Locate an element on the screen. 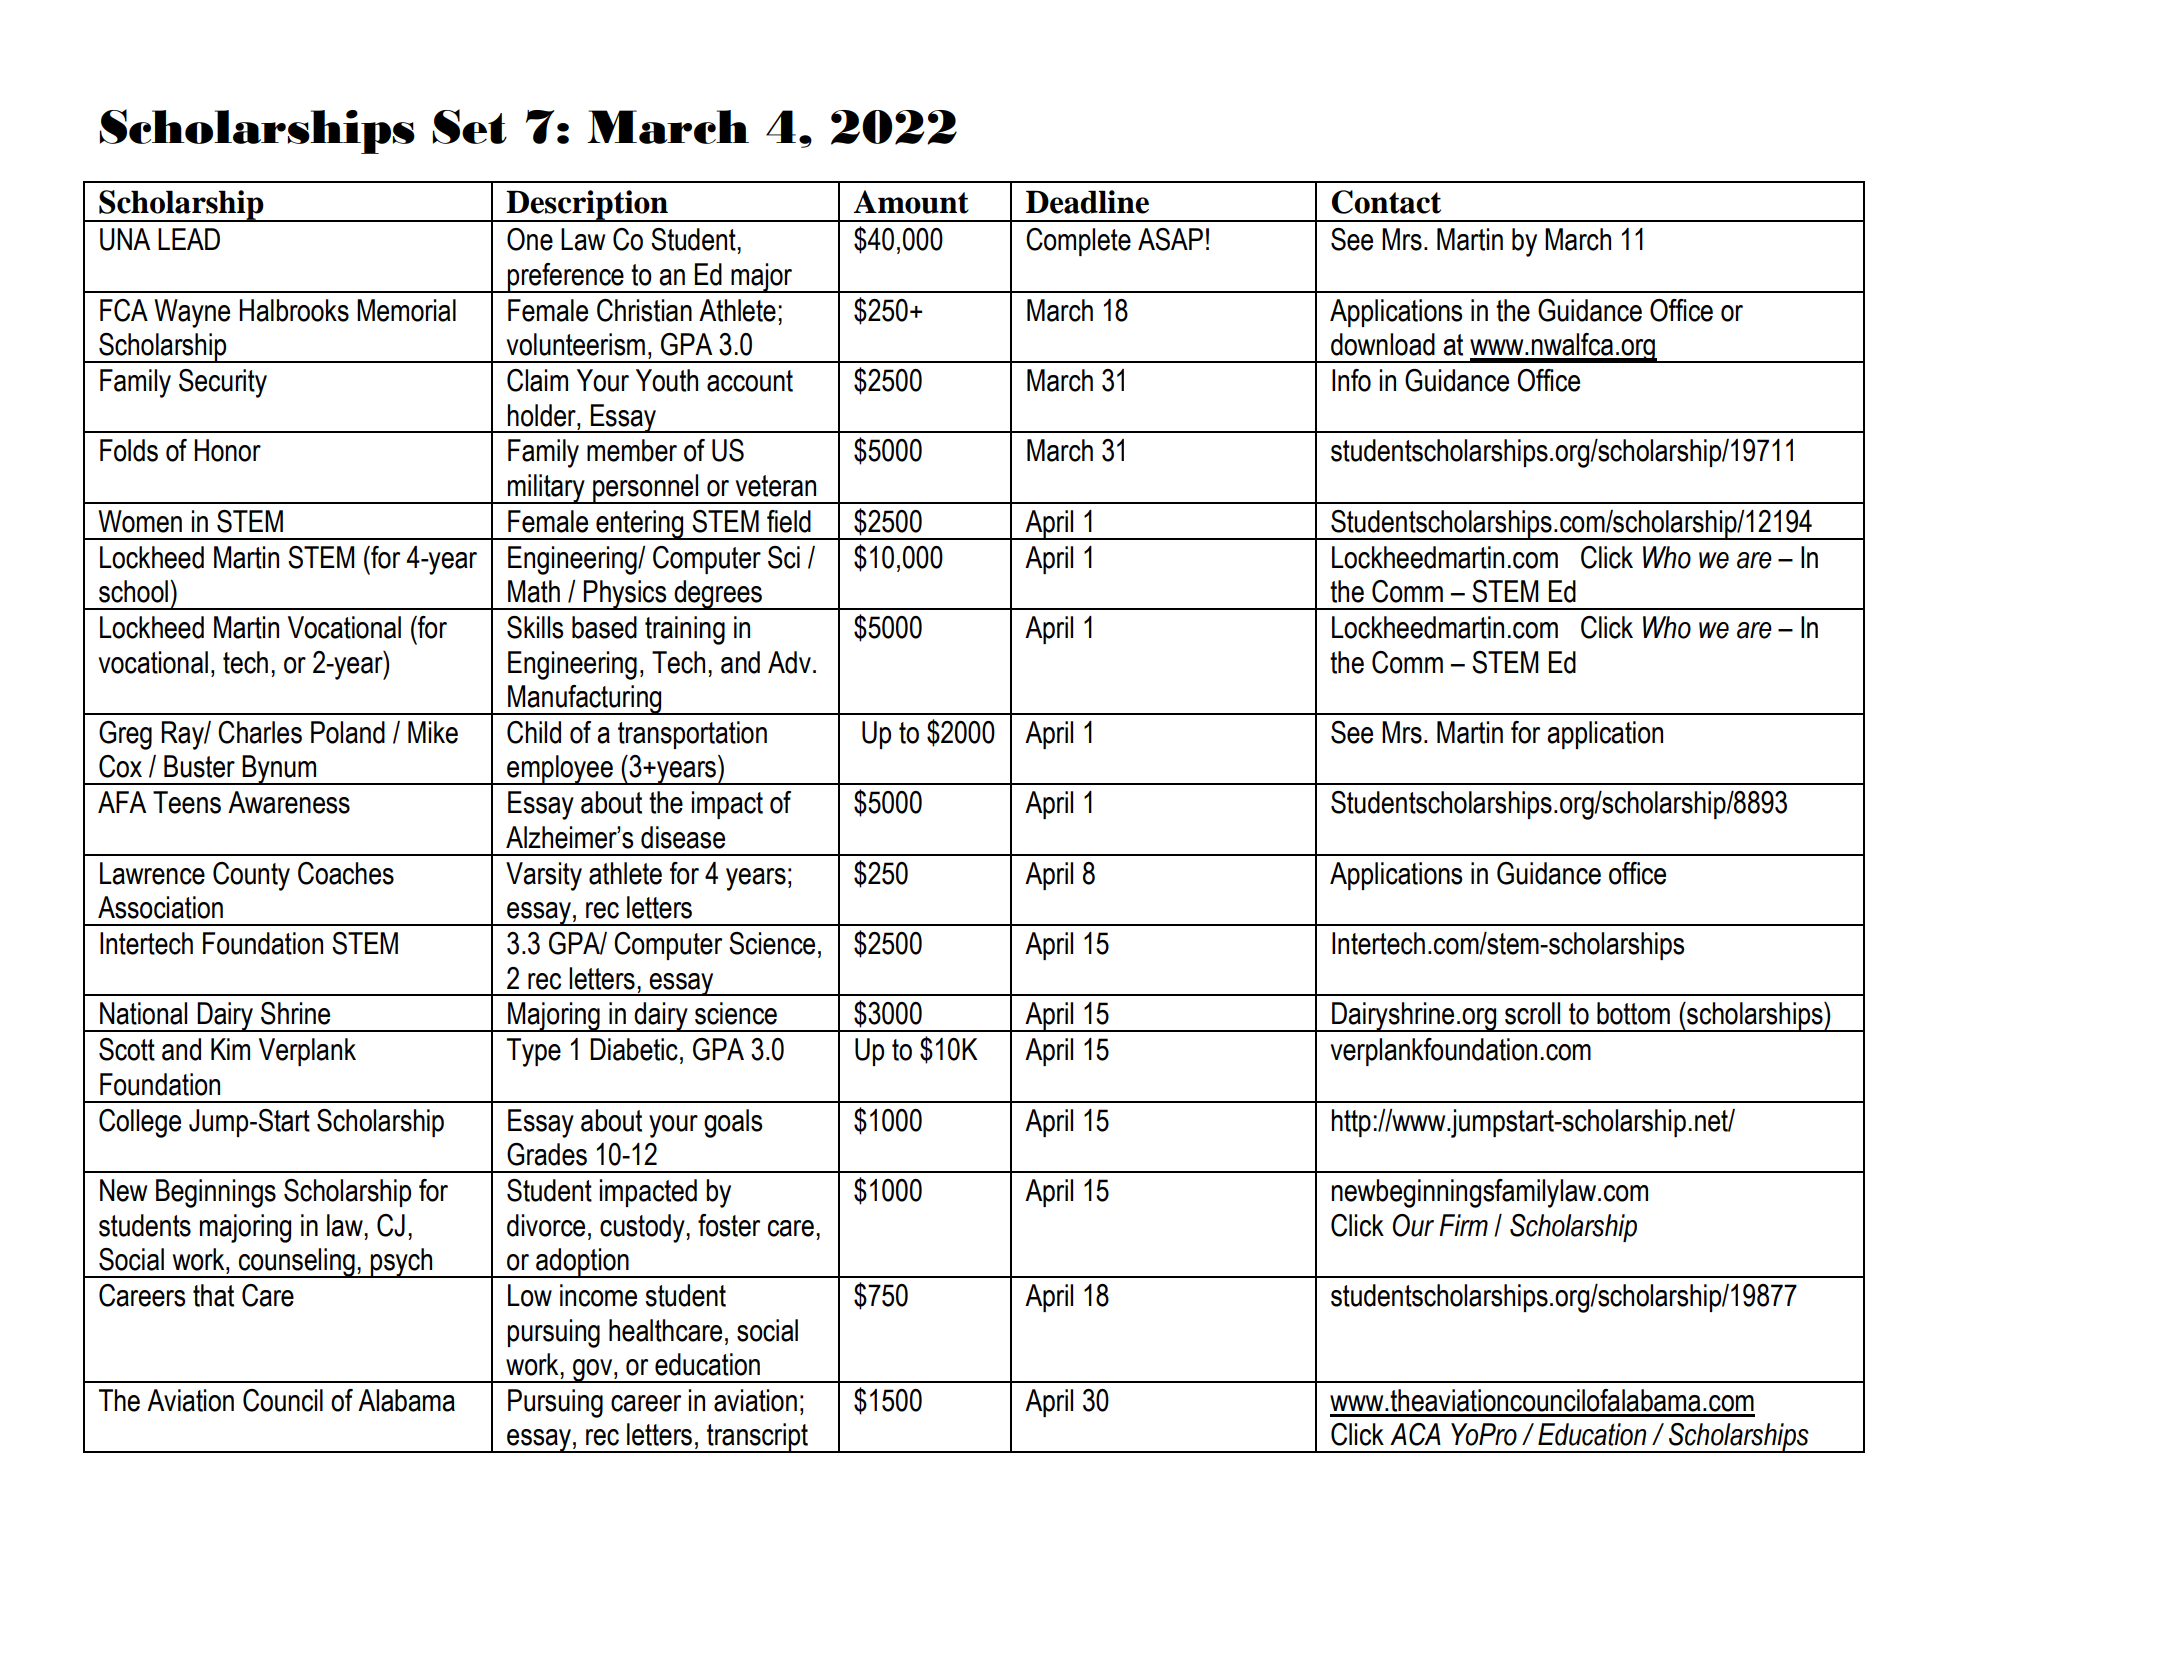 The width and height of the screenshot is (2164, 1673). transportation is located at coordinates (692, 735).
